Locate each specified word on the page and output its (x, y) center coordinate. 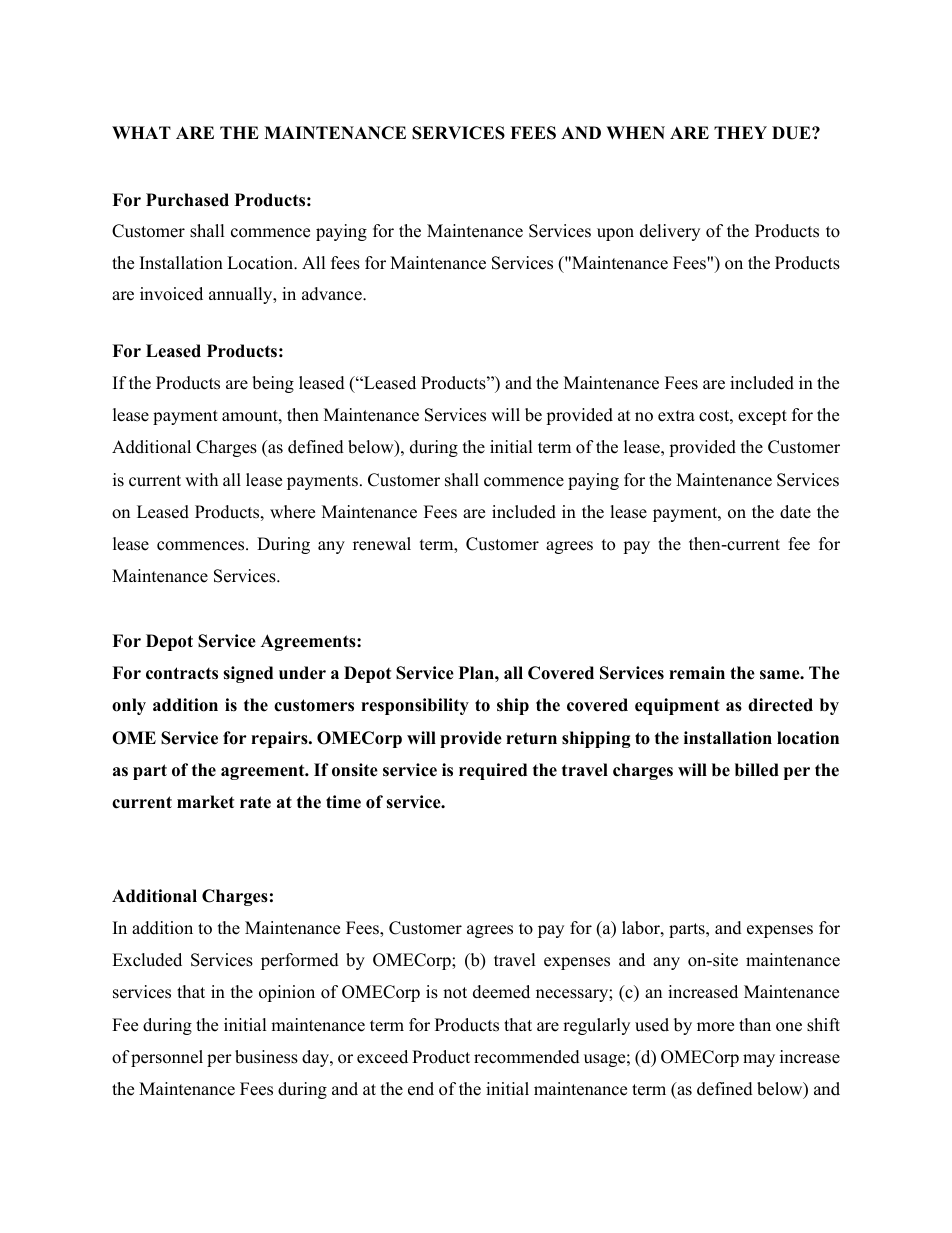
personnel (167, 1058)
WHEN (635, 132)
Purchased (187, 200)
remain (697, 673)
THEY (740, 132)
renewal (382, 544)
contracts (182, 673)
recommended (527, 1057)
